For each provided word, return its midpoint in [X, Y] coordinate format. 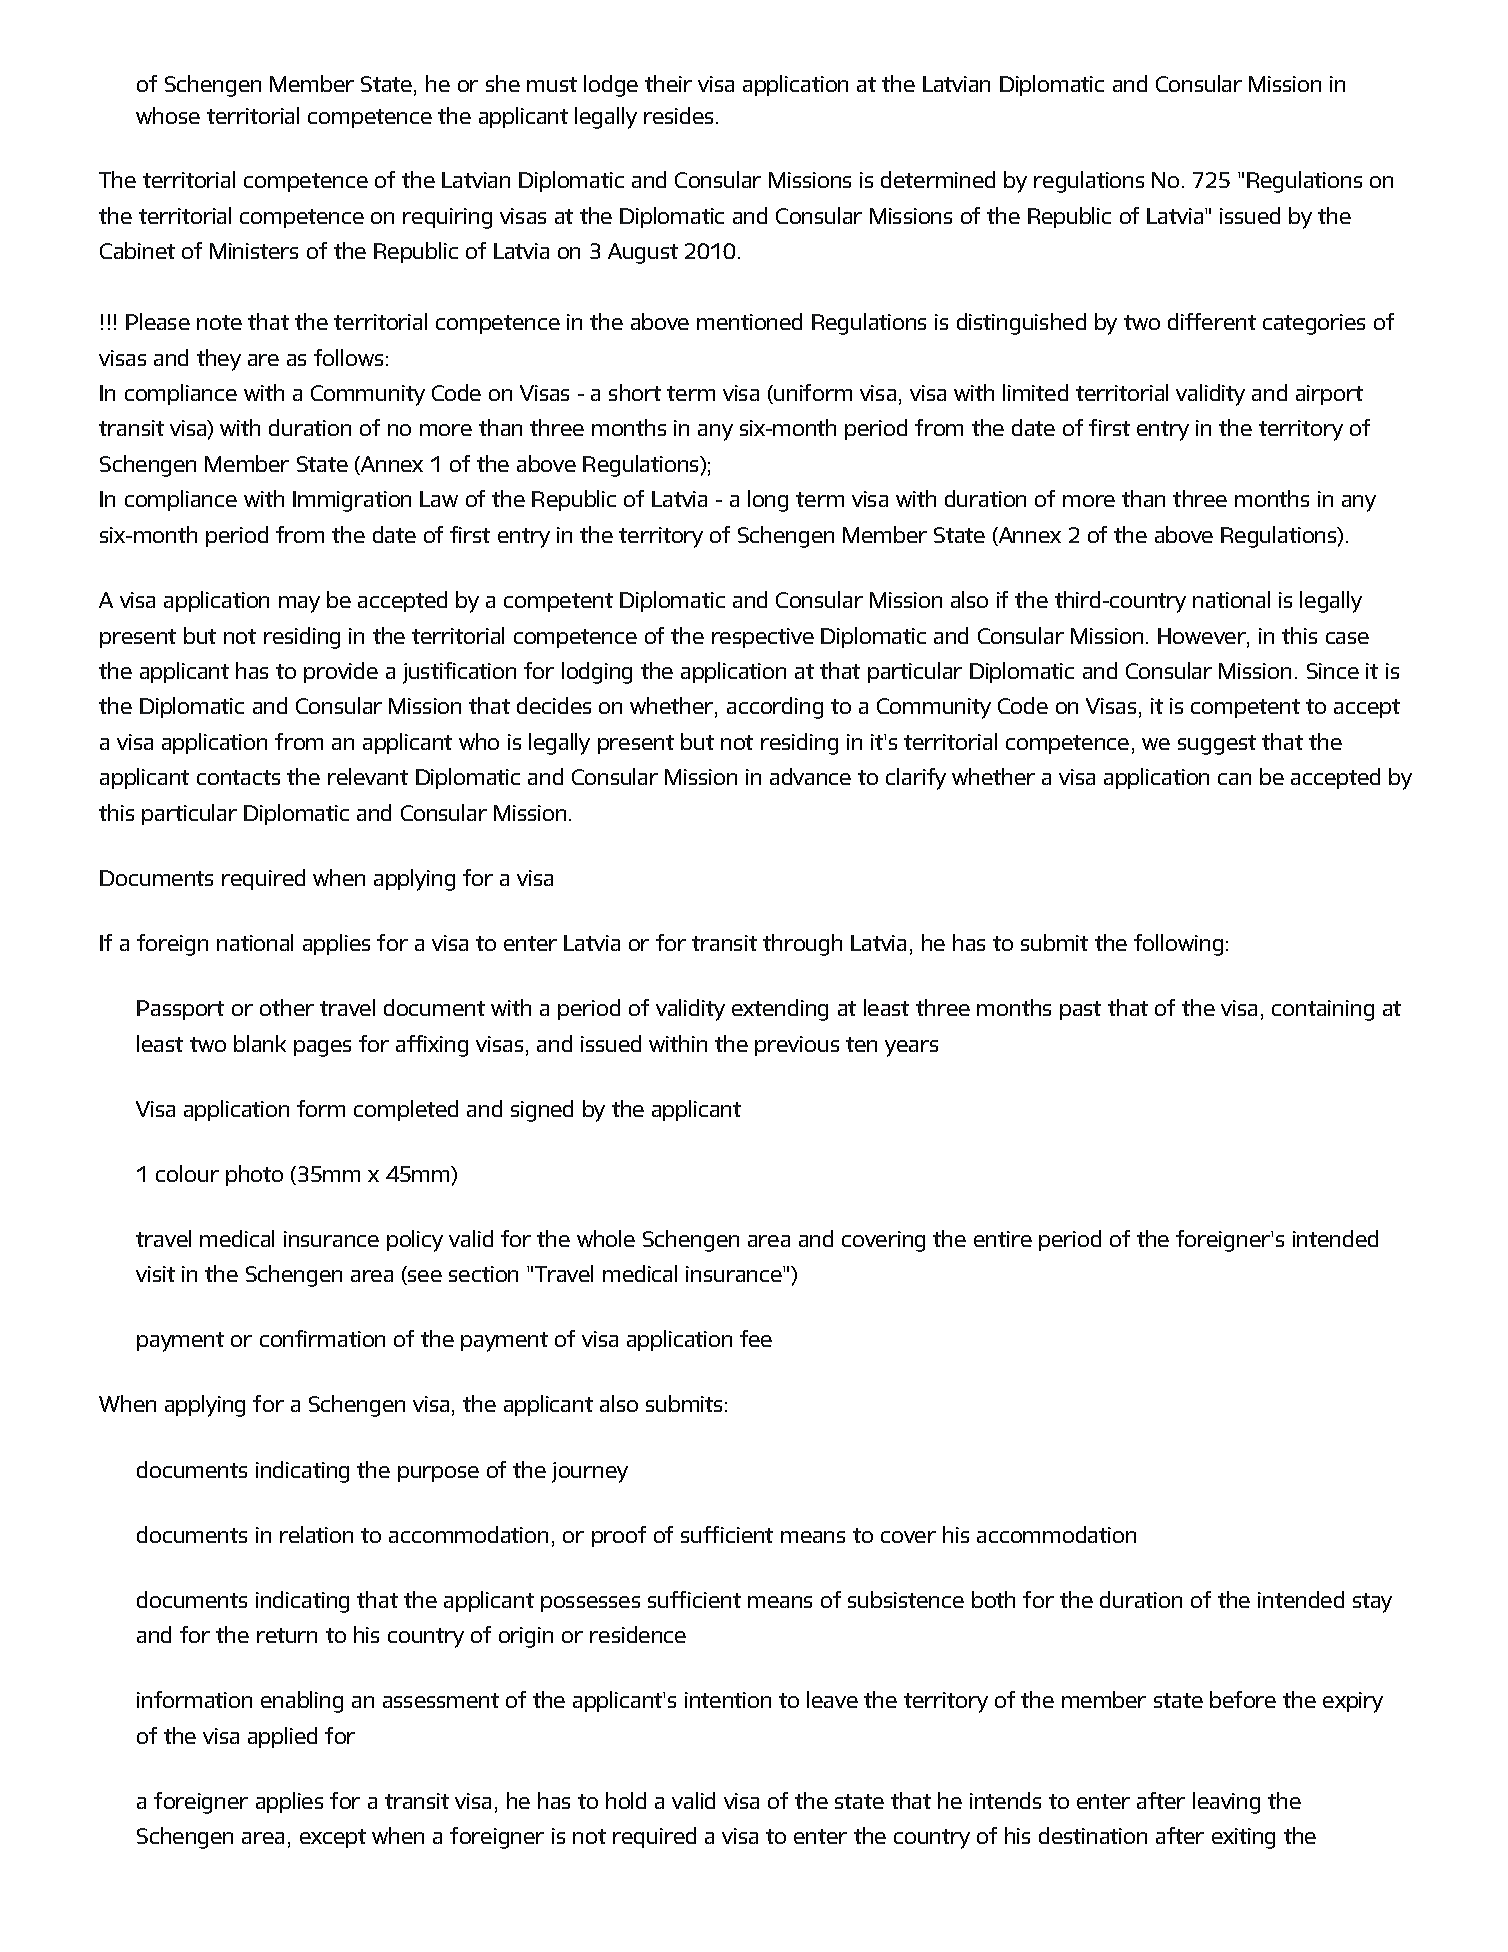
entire [1003, 1239]
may [299, 604]
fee [756, 1338]
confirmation [322, 1338]
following [1178, 945]
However [1203, 637]
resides [678, 115]
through [802, 945]
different [1212, 321]
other [287, 1007]
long [768, 501]
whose [168, 115]
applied [282, 1737]
